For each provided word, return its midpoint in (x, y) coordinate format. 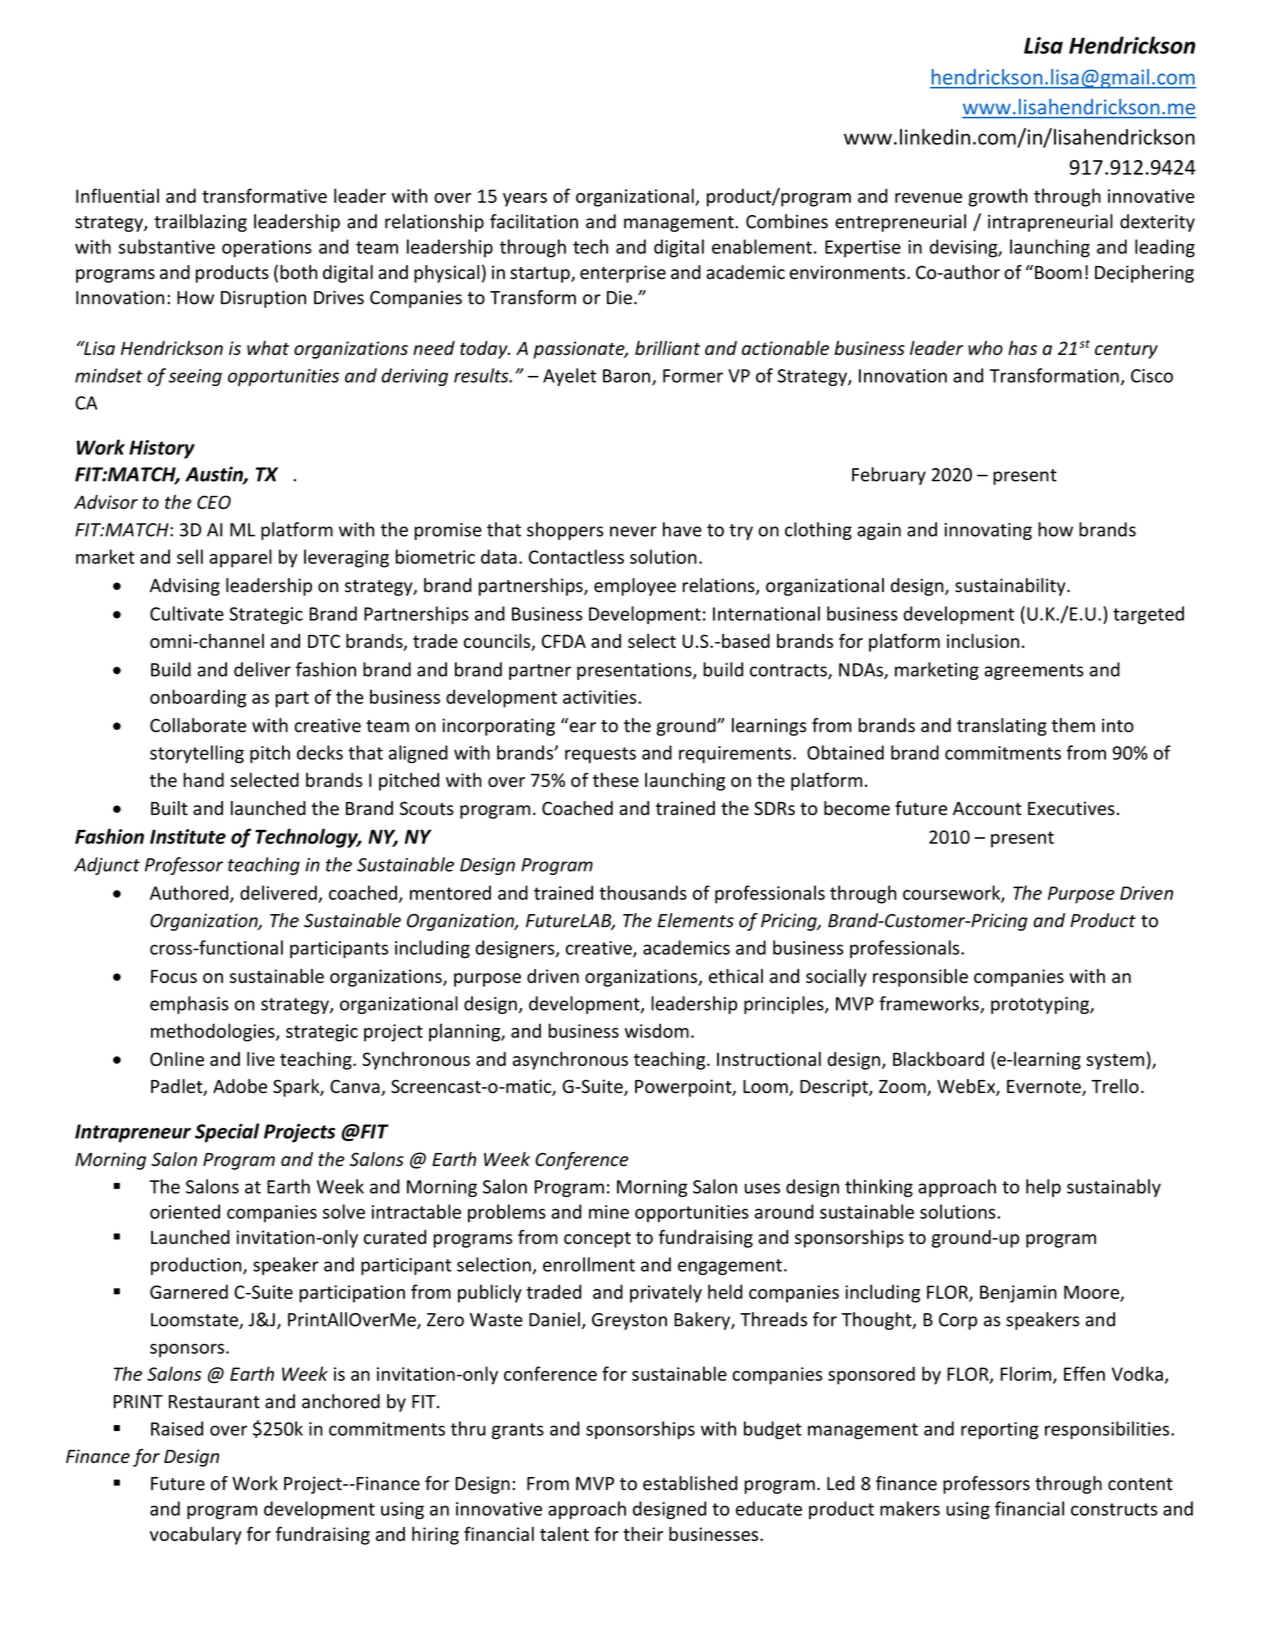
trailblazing (200, 223)
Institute (188, 836)
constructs (1114, 1509)
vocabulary (196, 1536)
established (690, 1483)
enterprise (623, 274)
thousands (643, 892)
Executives (1071, 808)
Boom (1058, 273)
